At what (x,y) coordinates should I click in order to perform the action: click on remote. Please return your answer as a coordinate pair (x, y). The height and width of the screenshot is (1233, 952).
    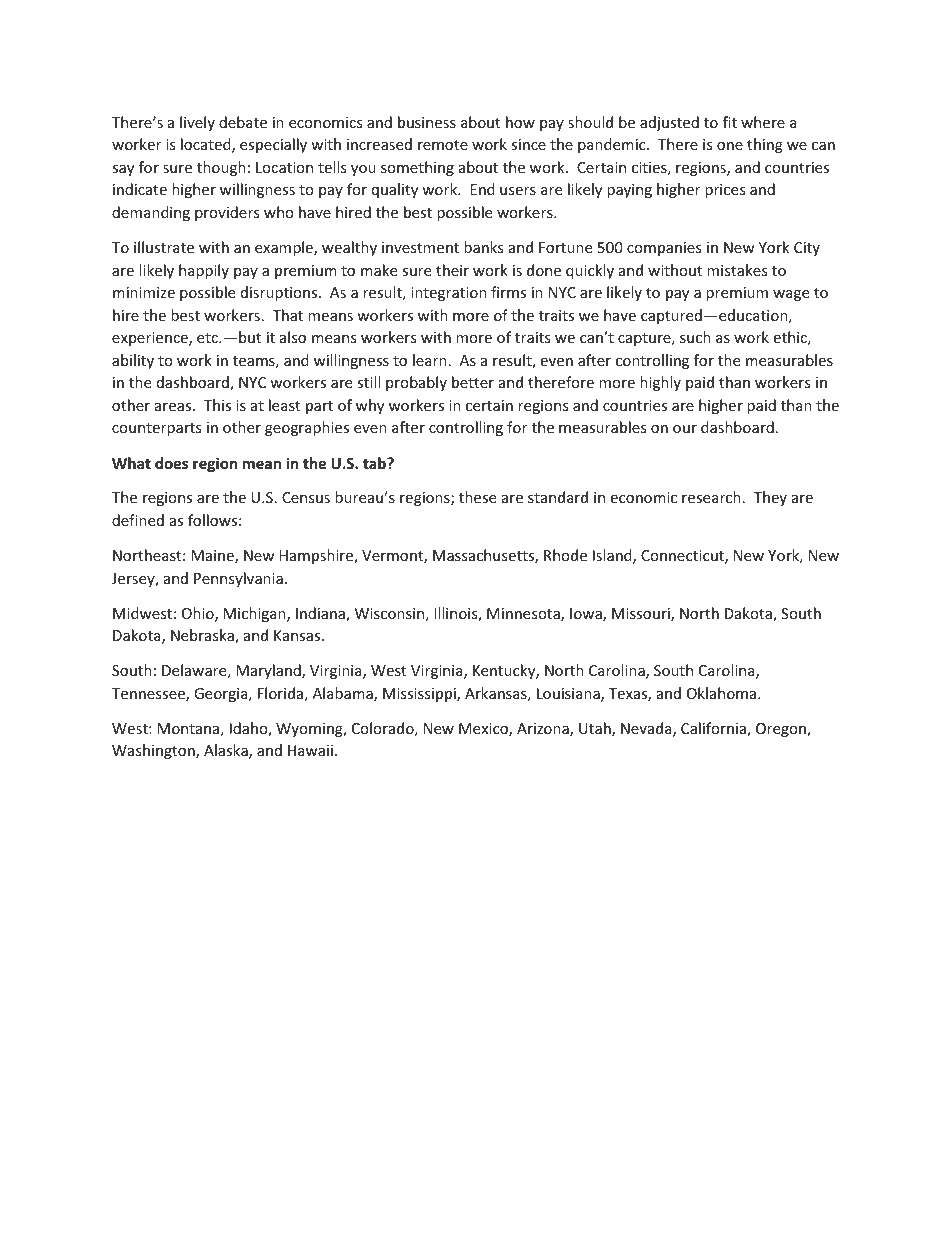
    Looking at the image, I should click on (443, 145).
